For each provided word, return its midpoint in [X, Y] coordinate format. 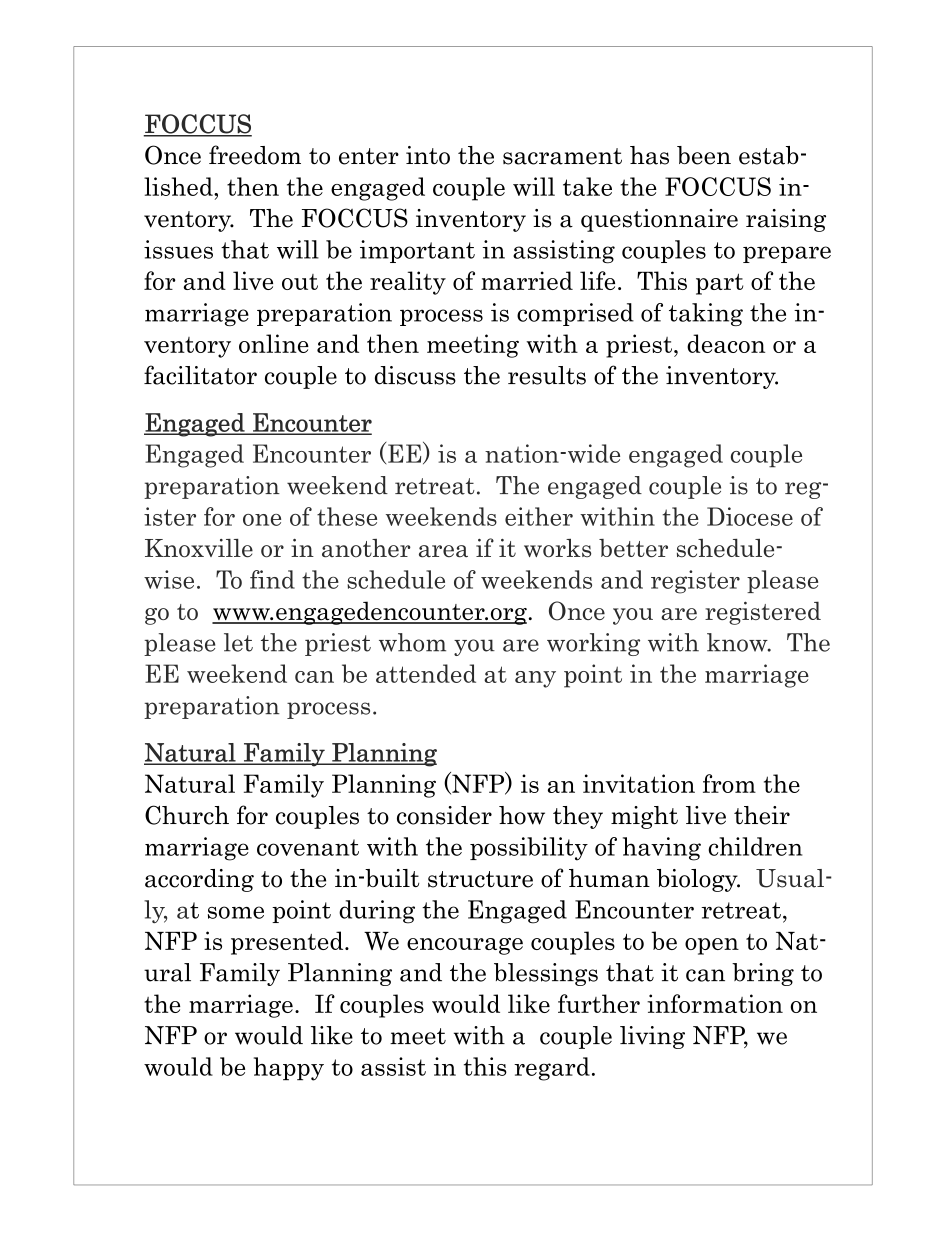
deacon [726, 343]
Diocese [750, 516]
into [428, 155]
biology [698, 880]
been [704, 155]
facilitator [200, 375]
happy [289, 1069]
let [238, 642]
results [547, 375]
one [262, 520]
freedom [255, 155]
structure [480, 879]
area [443, 551]
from [729, 783]
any [535, 679]
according [199, 880]
